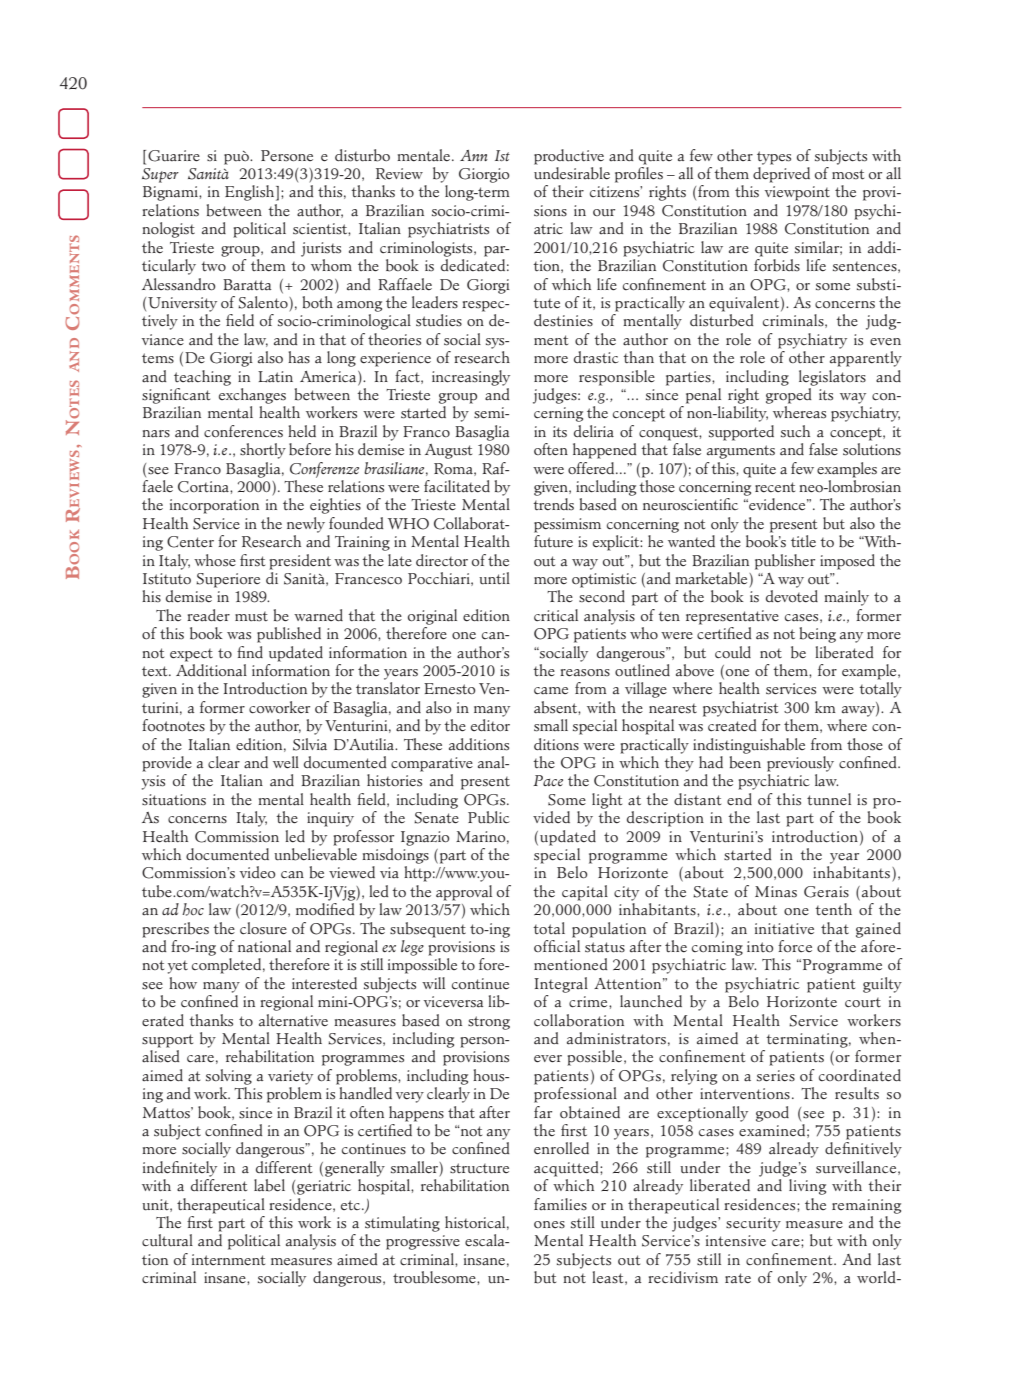 The width and height of the screenshot is (1020, 1399). What do you see at coordinates (797, 193) in the screenshot?
I see `viewpoint` at bounding box center [797, 193].
